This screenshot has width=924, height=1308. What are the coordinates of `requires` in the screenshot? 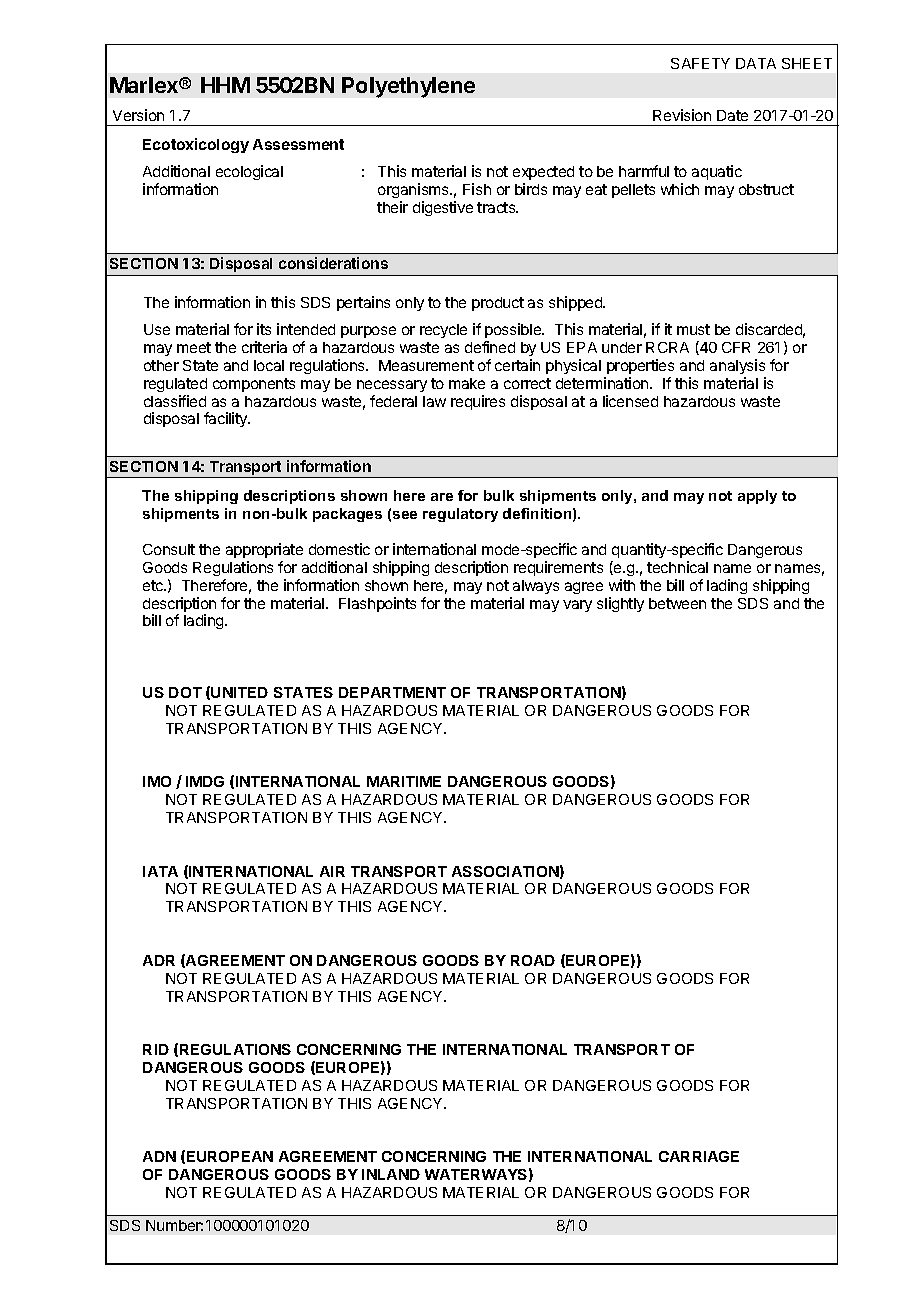 It's located at (478, 402).
